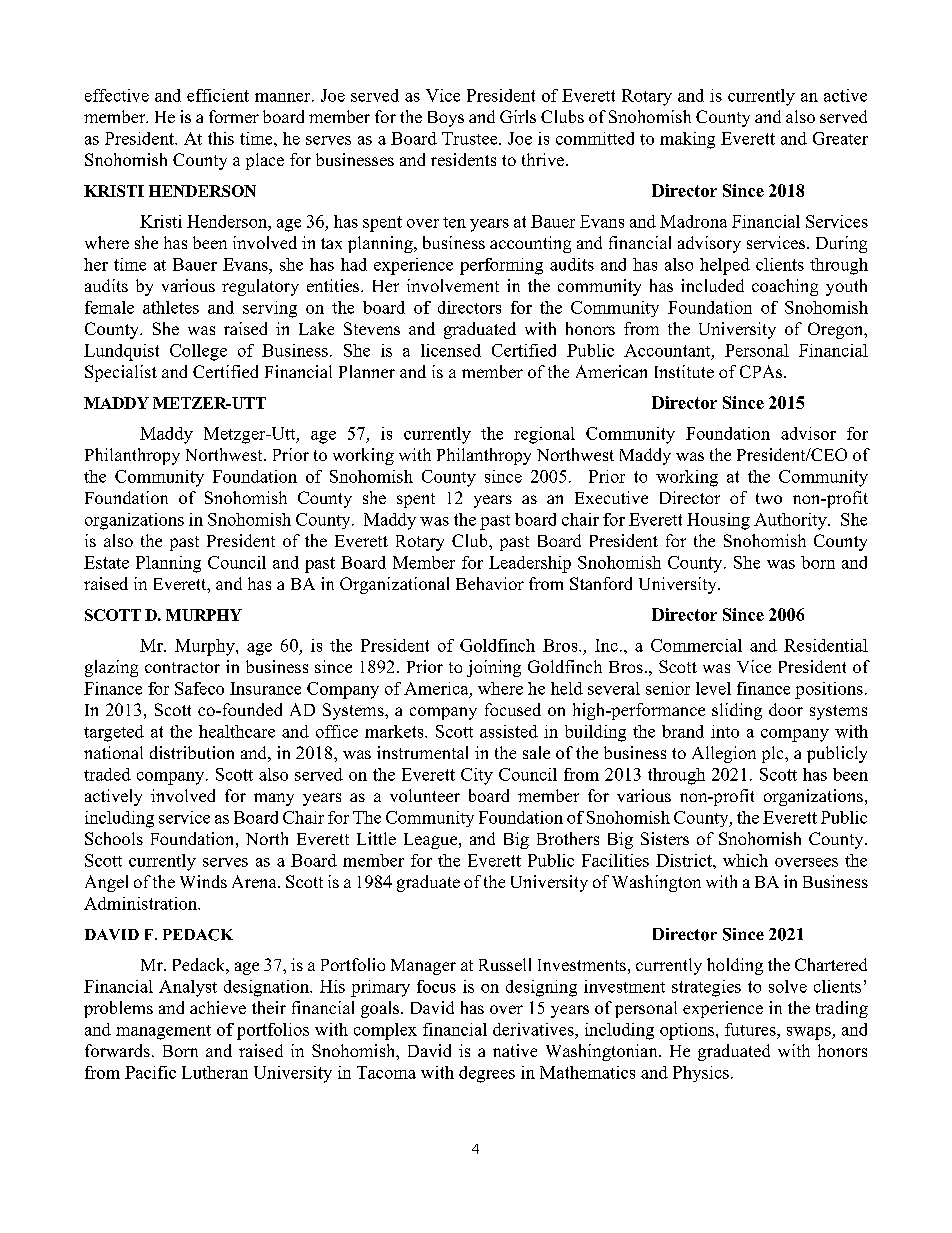  What do you see at coordinates (163, 1032) in the page?
I see `management` at bounding box center [163, 1032].
